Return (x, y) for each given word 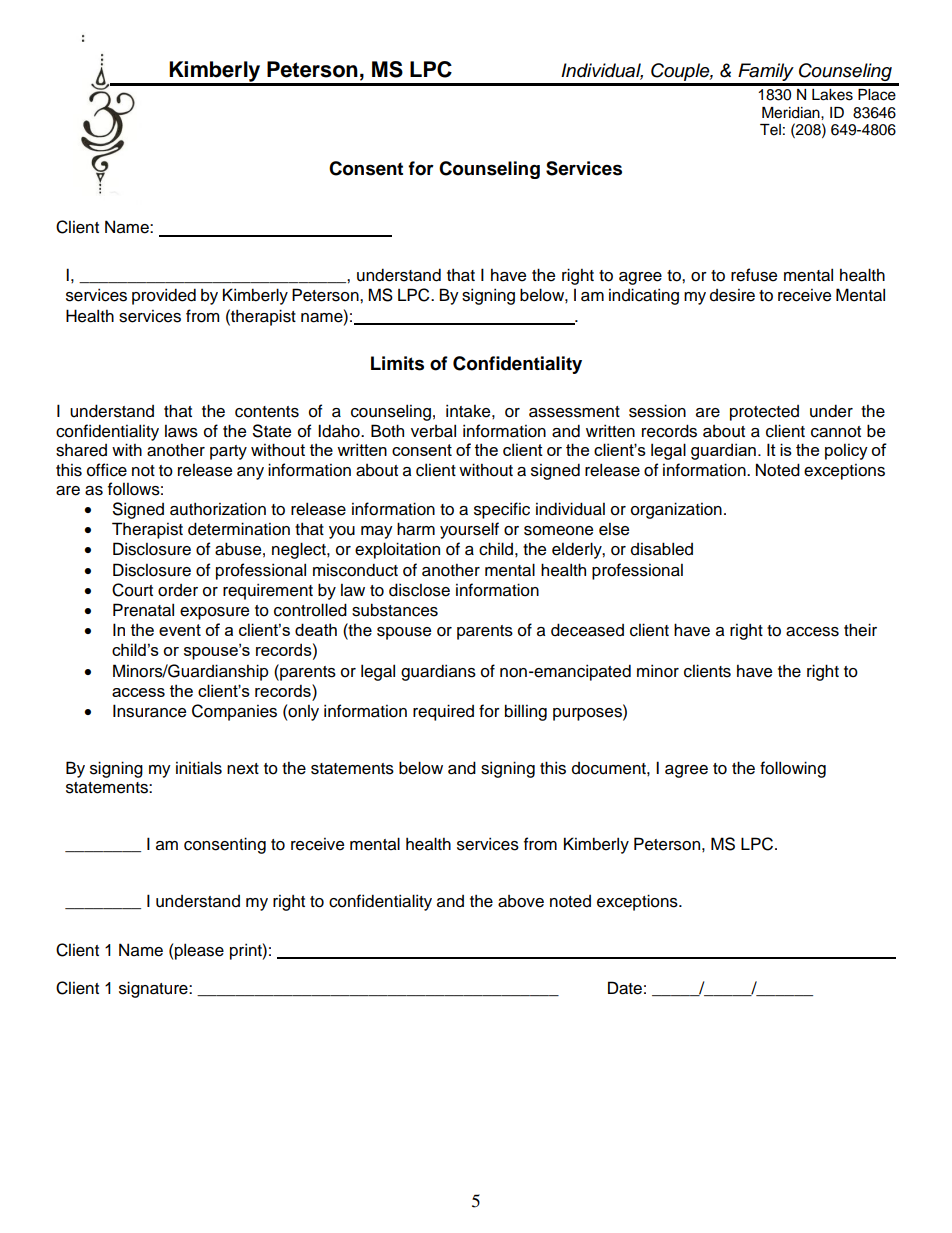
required (443, 712)
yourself (469, 530)
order (178, 590)
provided (164, 296)
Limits (397, 363)
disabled (662, 549)
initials (199, 768)
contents (267, 412)
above (521, 901)
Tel (770, 130)
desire (732, 295)
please (199, 951)
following (793, 769)
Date (625, 988)
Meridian (792, 113)
